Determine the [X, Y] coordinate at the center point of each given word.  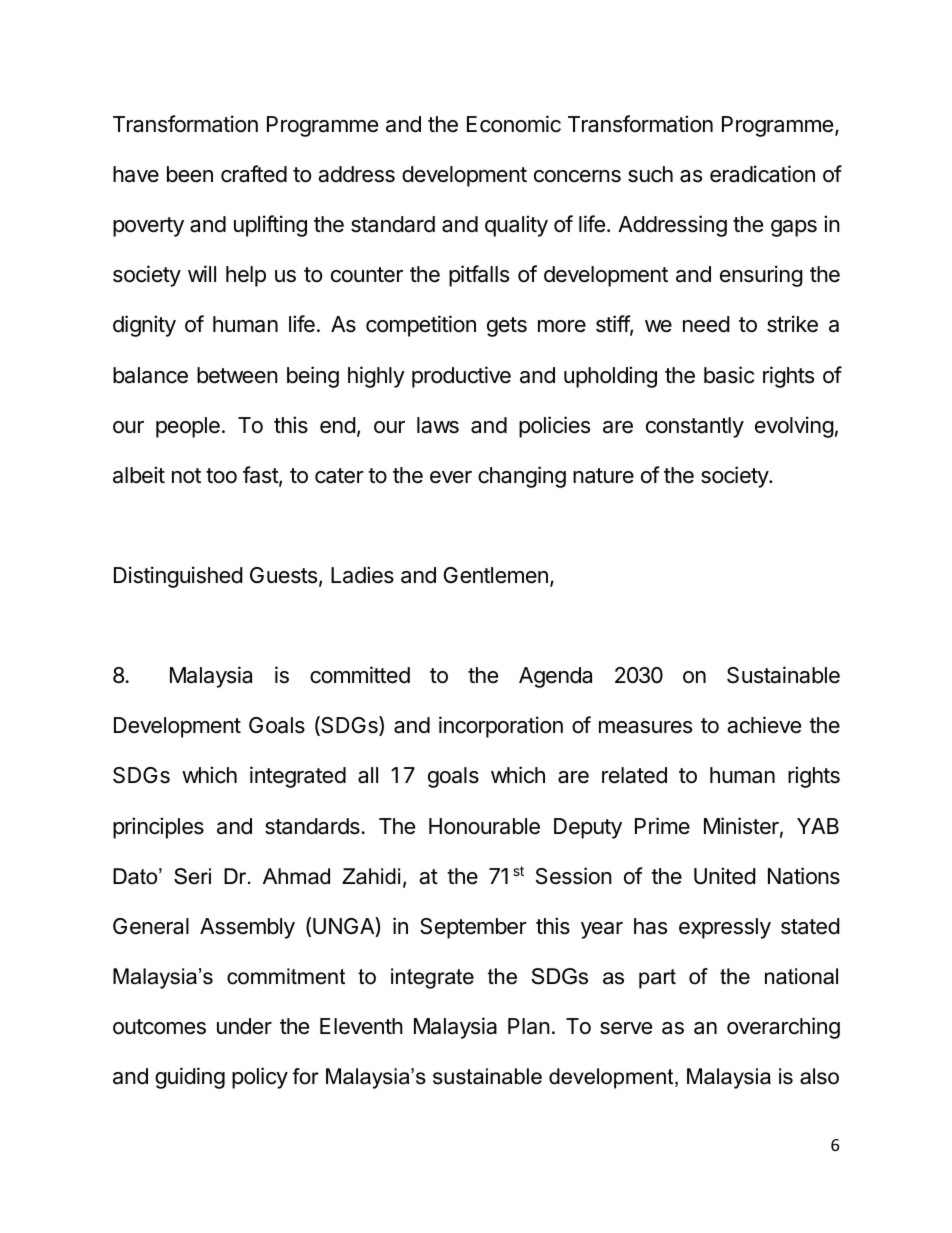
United [725, 876]
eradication [762, 174]
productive [461, 377]
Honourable [484, 826]
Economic [514, 124]
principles [158, 828]
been [190, 174]
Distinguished [178, 577]
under [244, 1026]
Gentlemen [496, 575]
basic [729, 375]
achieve [764, 725]
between [237, 375]
